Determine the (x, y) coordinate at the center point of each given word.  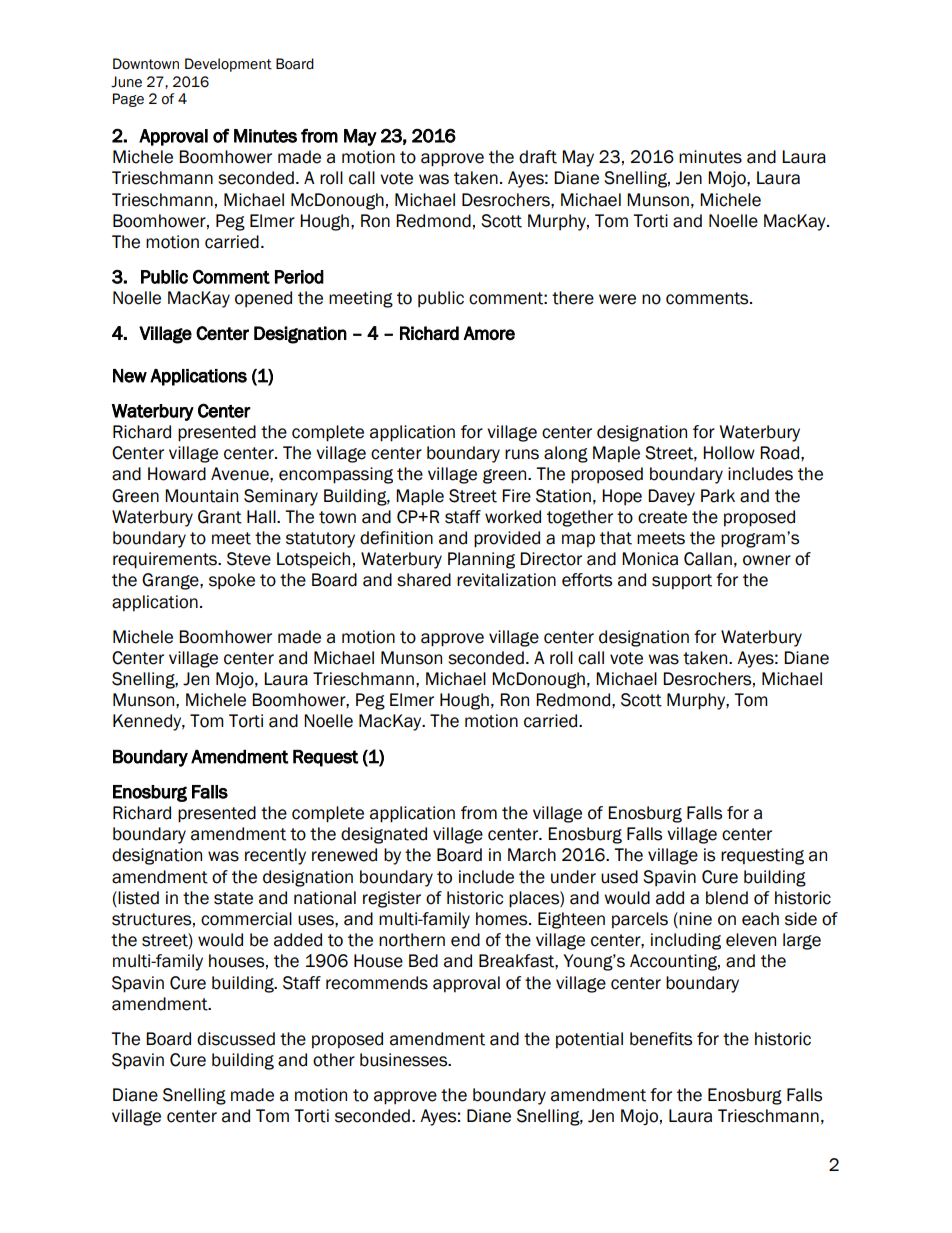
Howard (177, 474)
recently (275, 856)
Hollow (729, 453)
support (682, 582)
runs (522, 454)
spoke (232, 581)
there (573, 298)
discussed (236, 1039)
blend (727, 898)
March (532, 855)
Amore (489, 333)
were (617, 299)
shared (424, 580)
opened (263, 299)
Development (228, 65)
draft (538, 157)
